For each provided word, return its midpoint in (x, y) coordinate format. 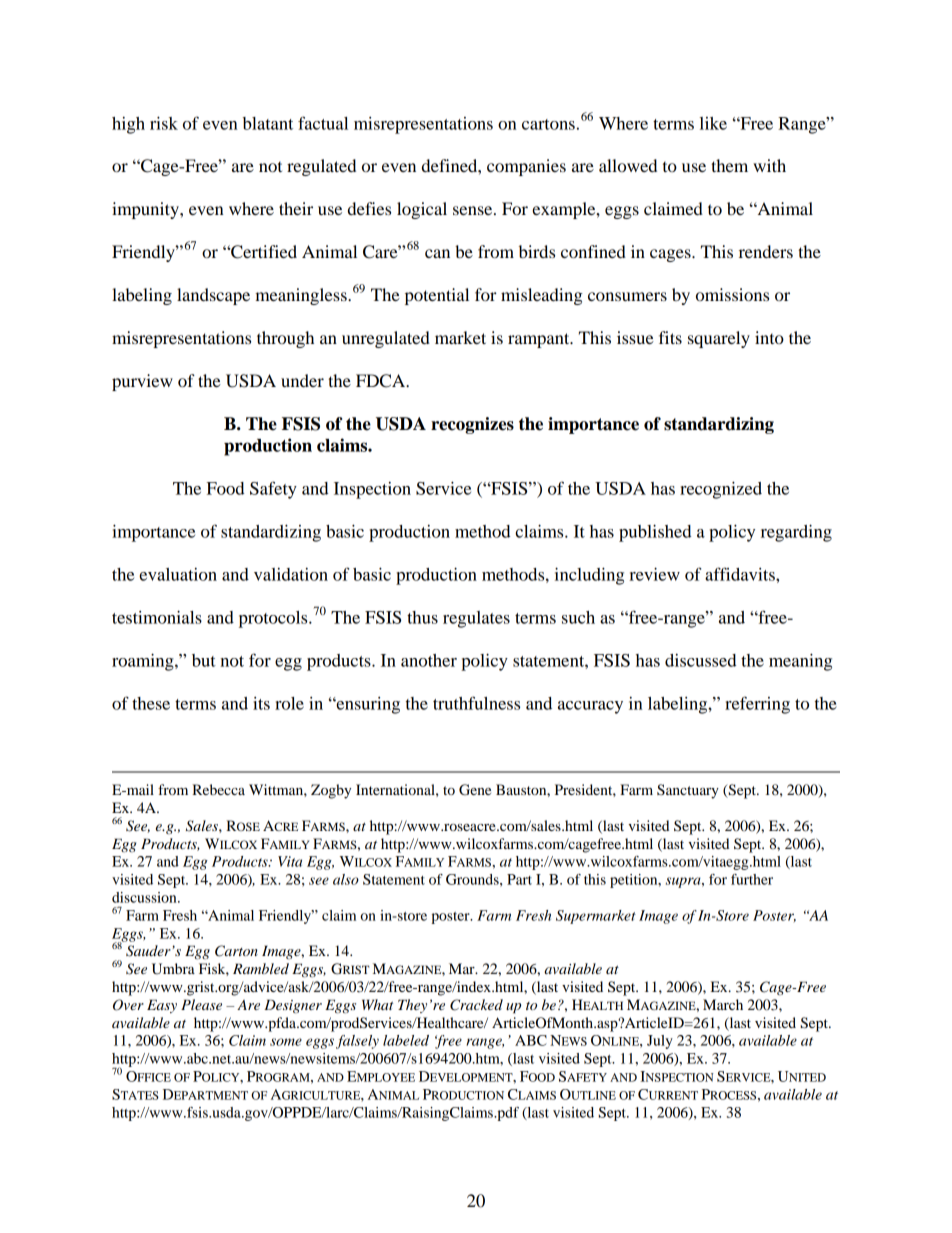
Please (201, 1004)
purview (142, 382)
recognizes (472, 425)
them (729, 165)
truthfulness (476, 703)
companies (526, 167)
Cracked (476, 1005)
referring (757, 705)
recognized (721, 490)
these (151, 703)
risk (164, 123)
